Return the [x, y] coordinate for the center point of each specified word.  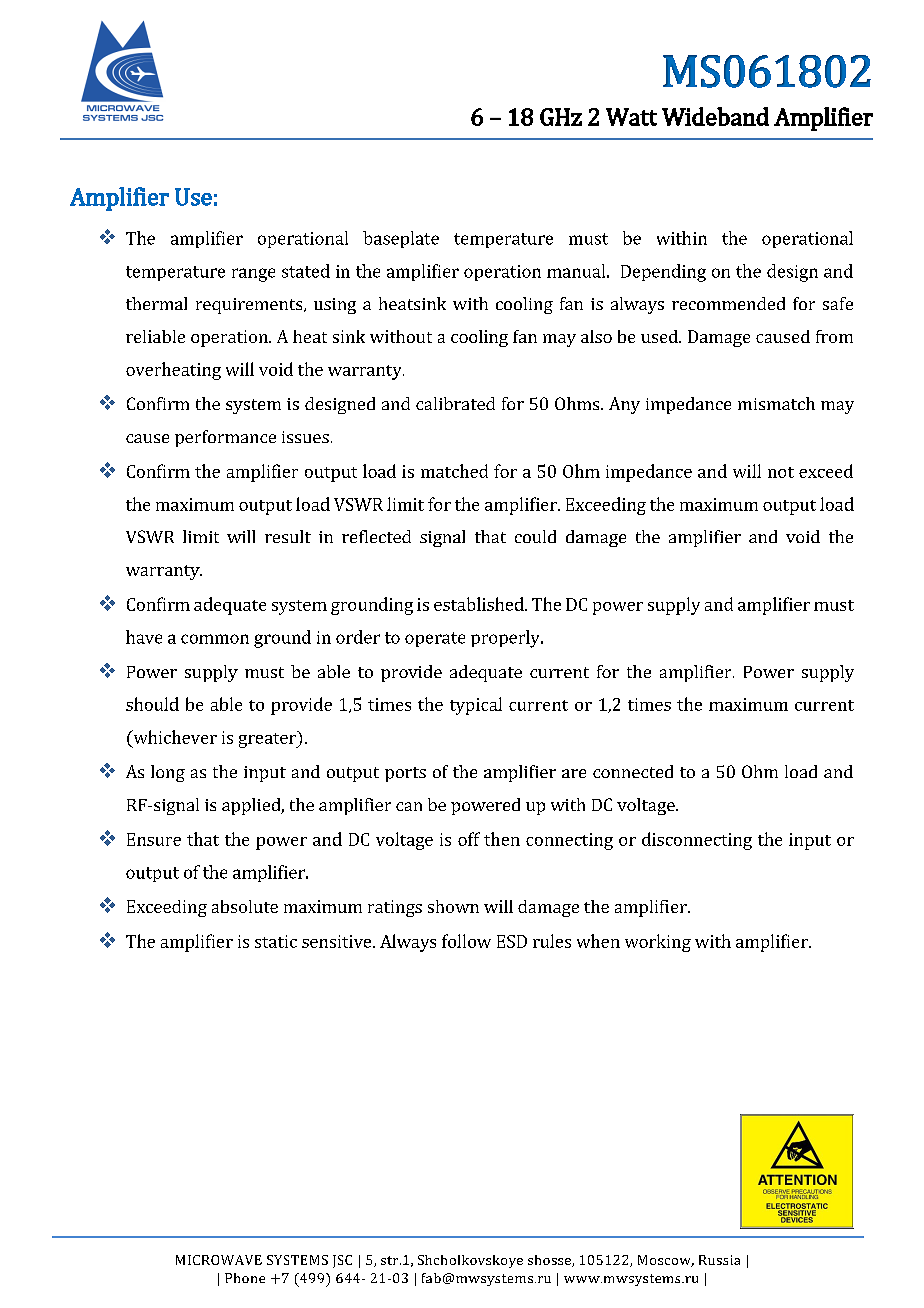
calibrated [455, 403]
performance [225, 438]
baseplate [401, 239]
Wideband [715, 116]
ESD [512, 941]
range [253, 275]
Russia [719, 1260]
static [276, 941]
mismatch [776, 403]
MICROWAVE [219, 1260]
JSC [342, 1261]
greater [268, 739]
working [658, 943]
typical [476, 706]
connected [633, 771]
